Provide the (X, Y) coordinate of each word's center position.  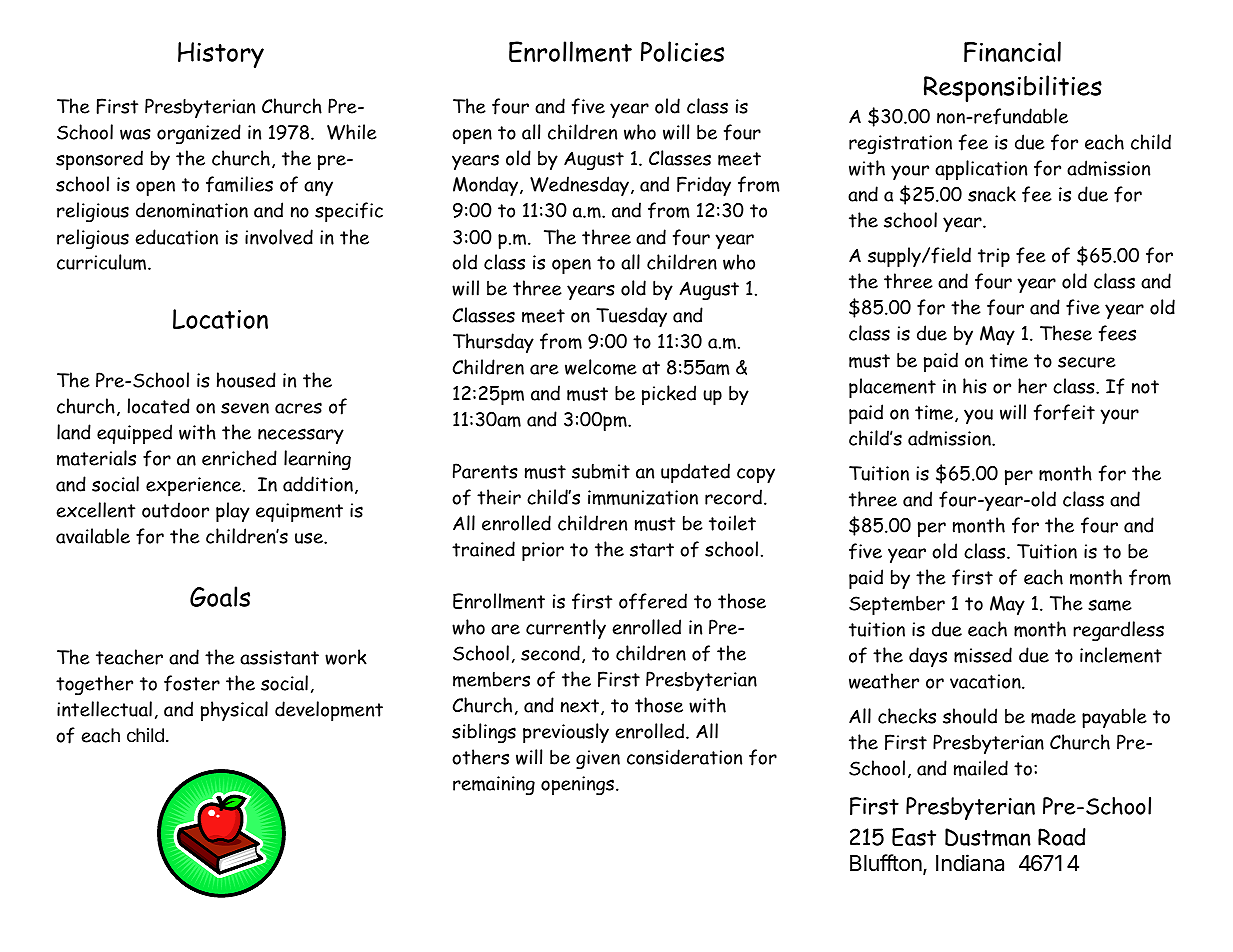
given (598, 759)
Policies (682, 51)
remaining (494, 785)
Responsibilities (1013, 88)
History (221, 55)
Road (1062, 837)
